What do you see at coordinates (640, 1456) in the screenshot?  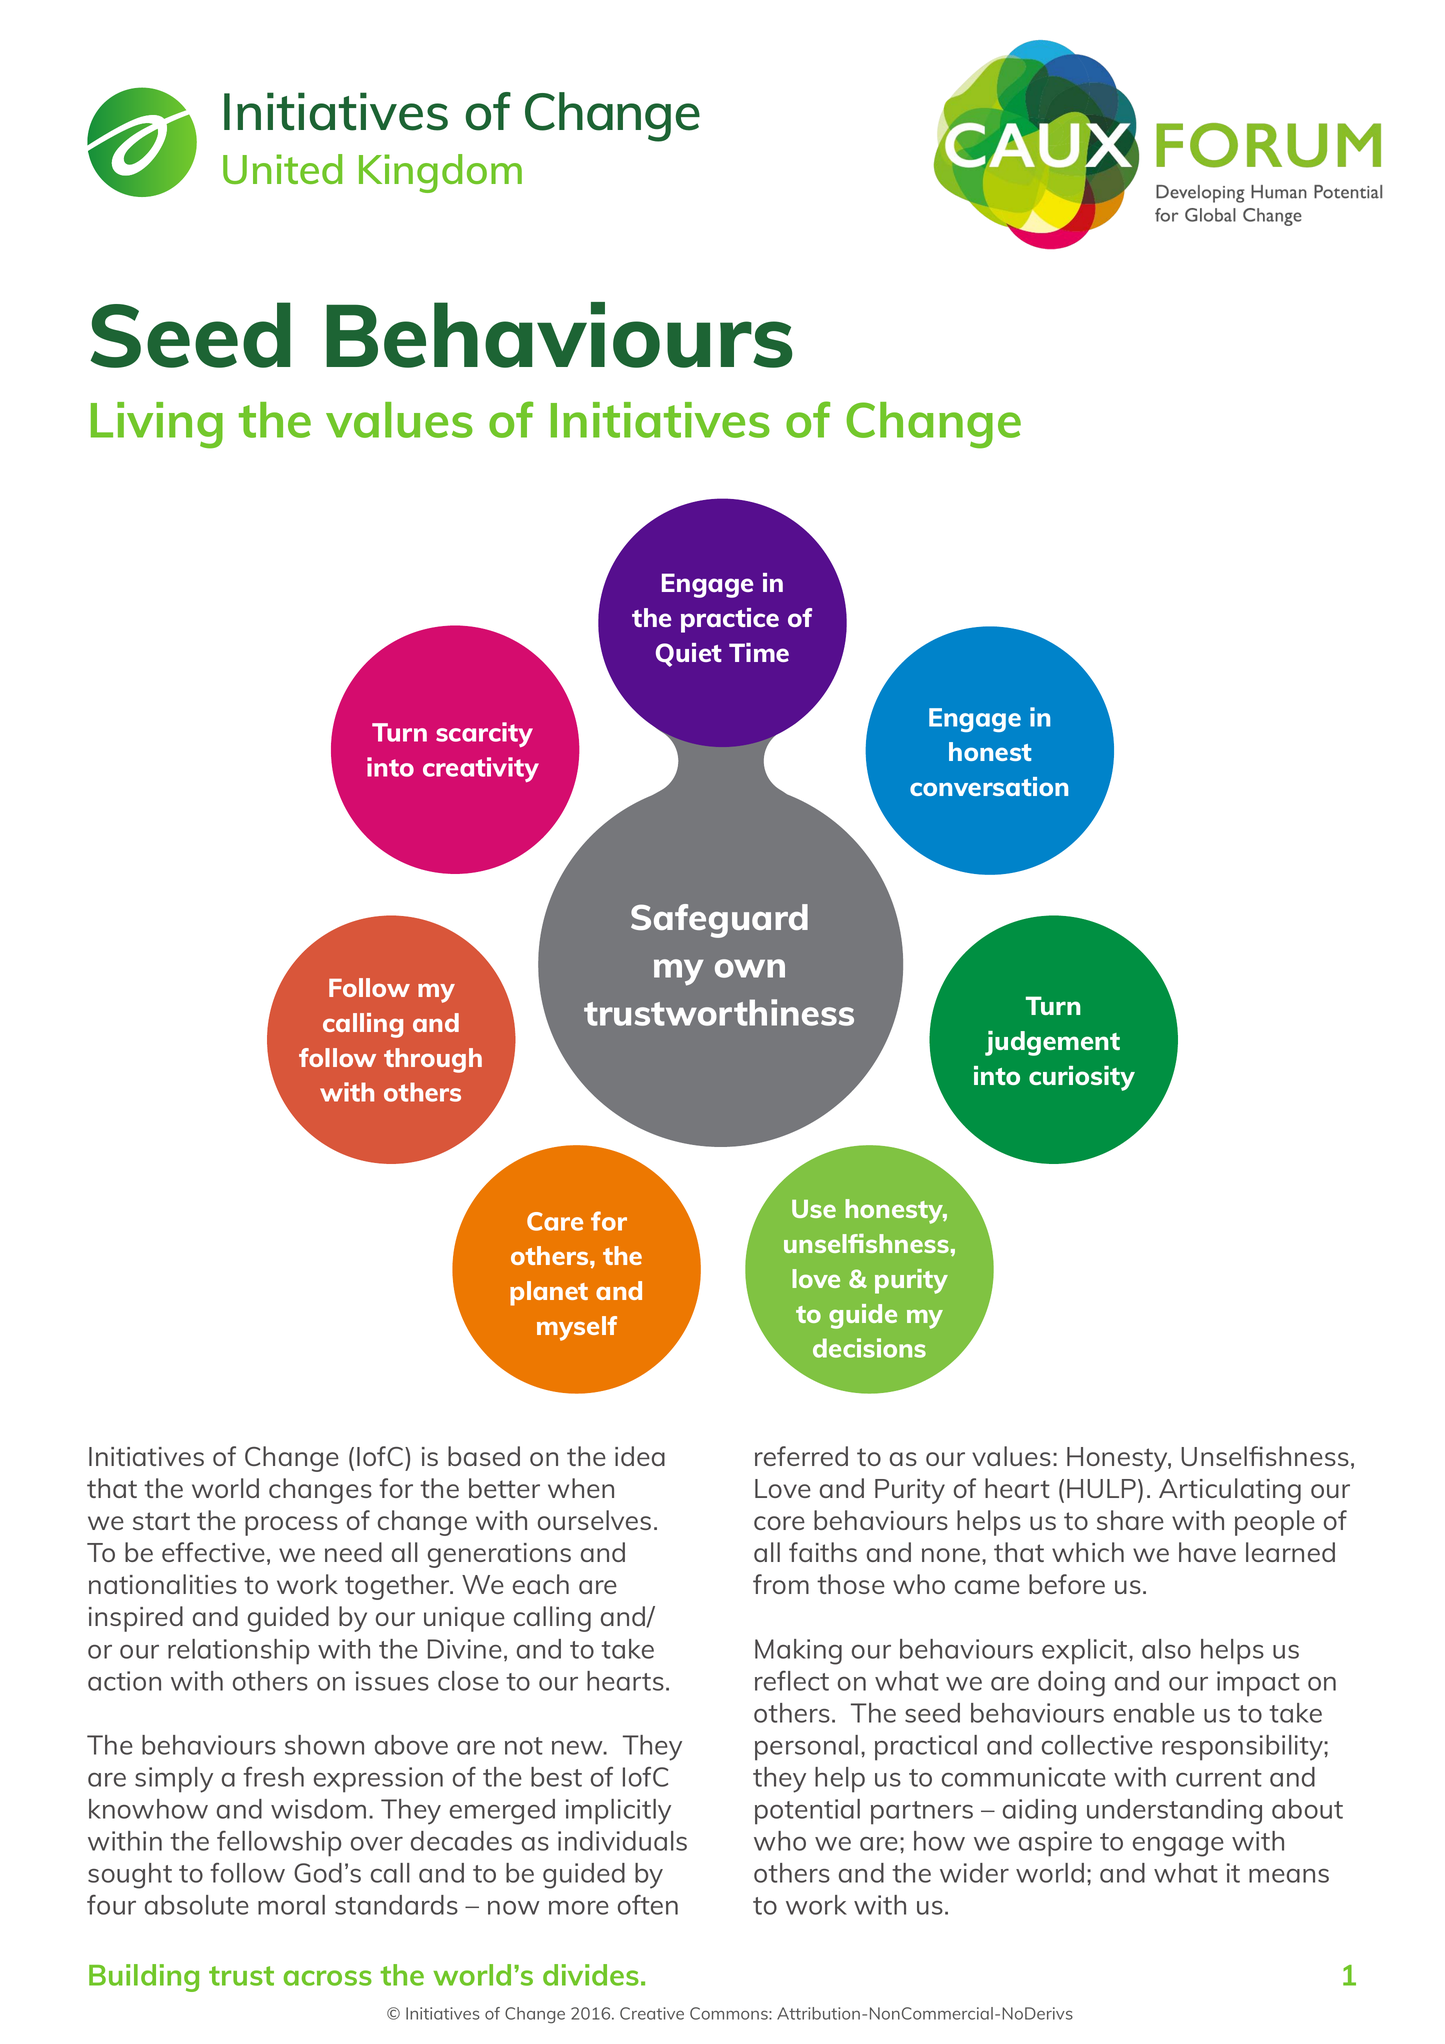 I see `idea` at bounding box center [640, 1456].
